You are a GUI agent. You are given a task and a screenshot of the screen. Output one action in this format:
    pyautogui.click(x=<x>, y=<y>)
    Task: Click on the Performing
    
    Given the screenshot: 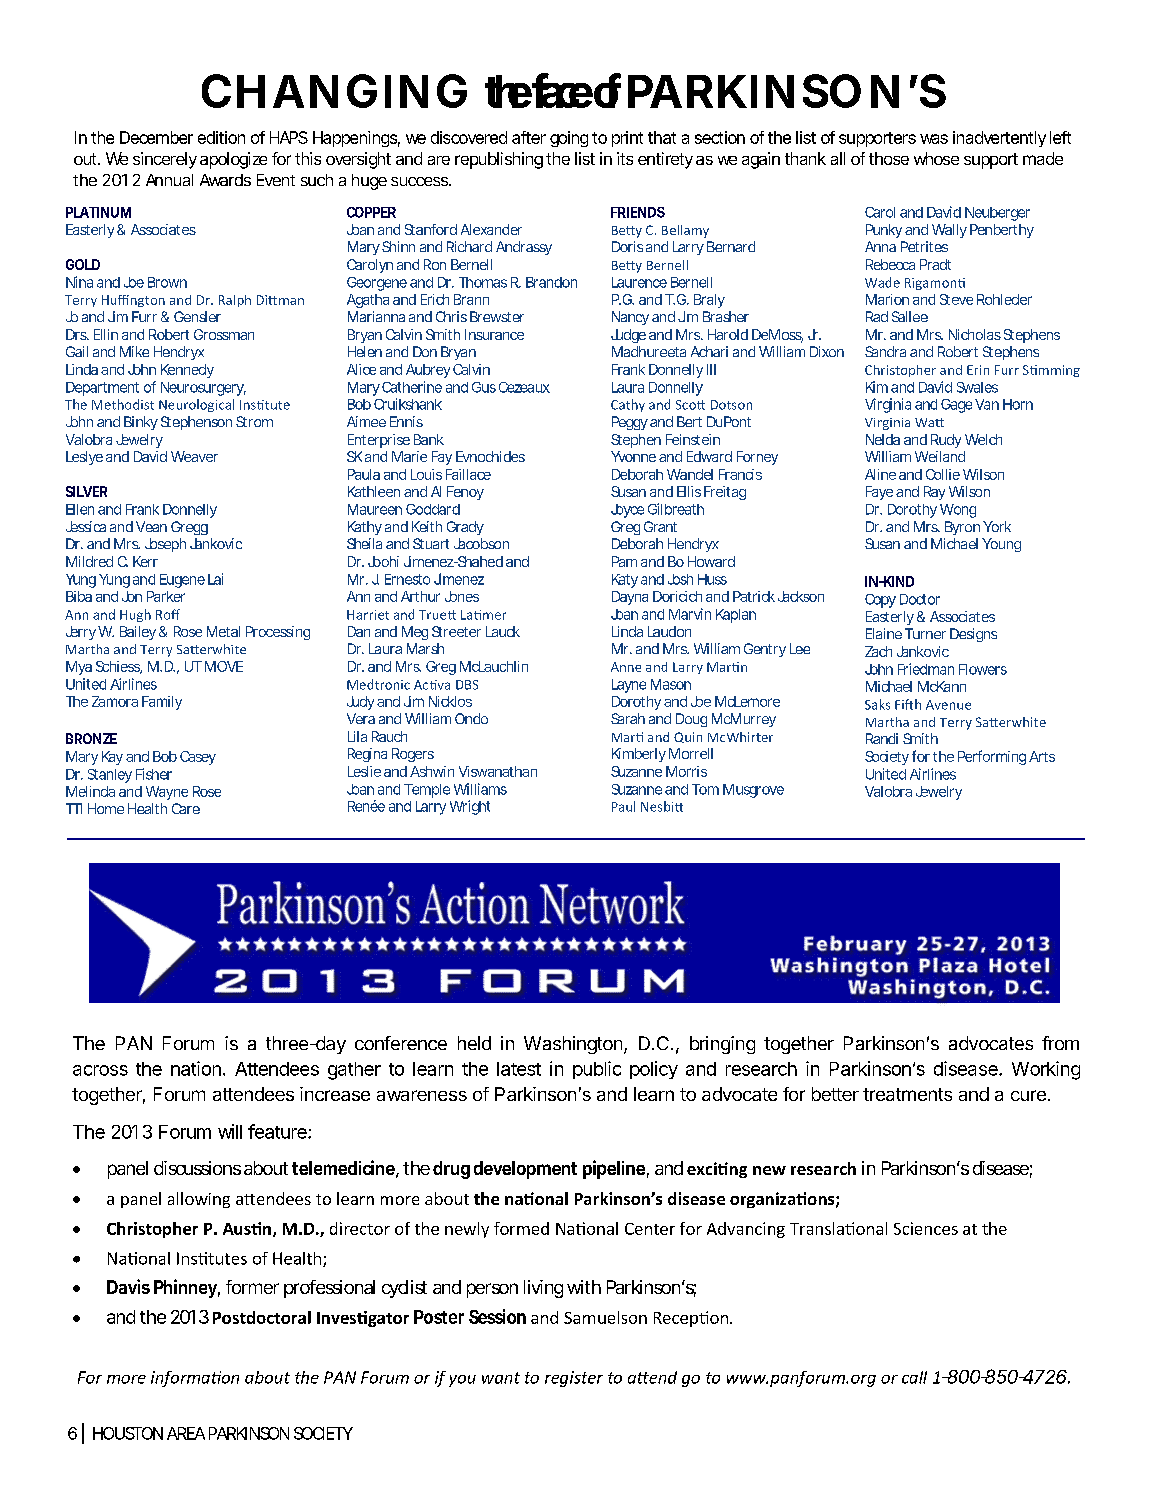 What is the action you would take?
    pyautogui.click(x=992, y=757)
